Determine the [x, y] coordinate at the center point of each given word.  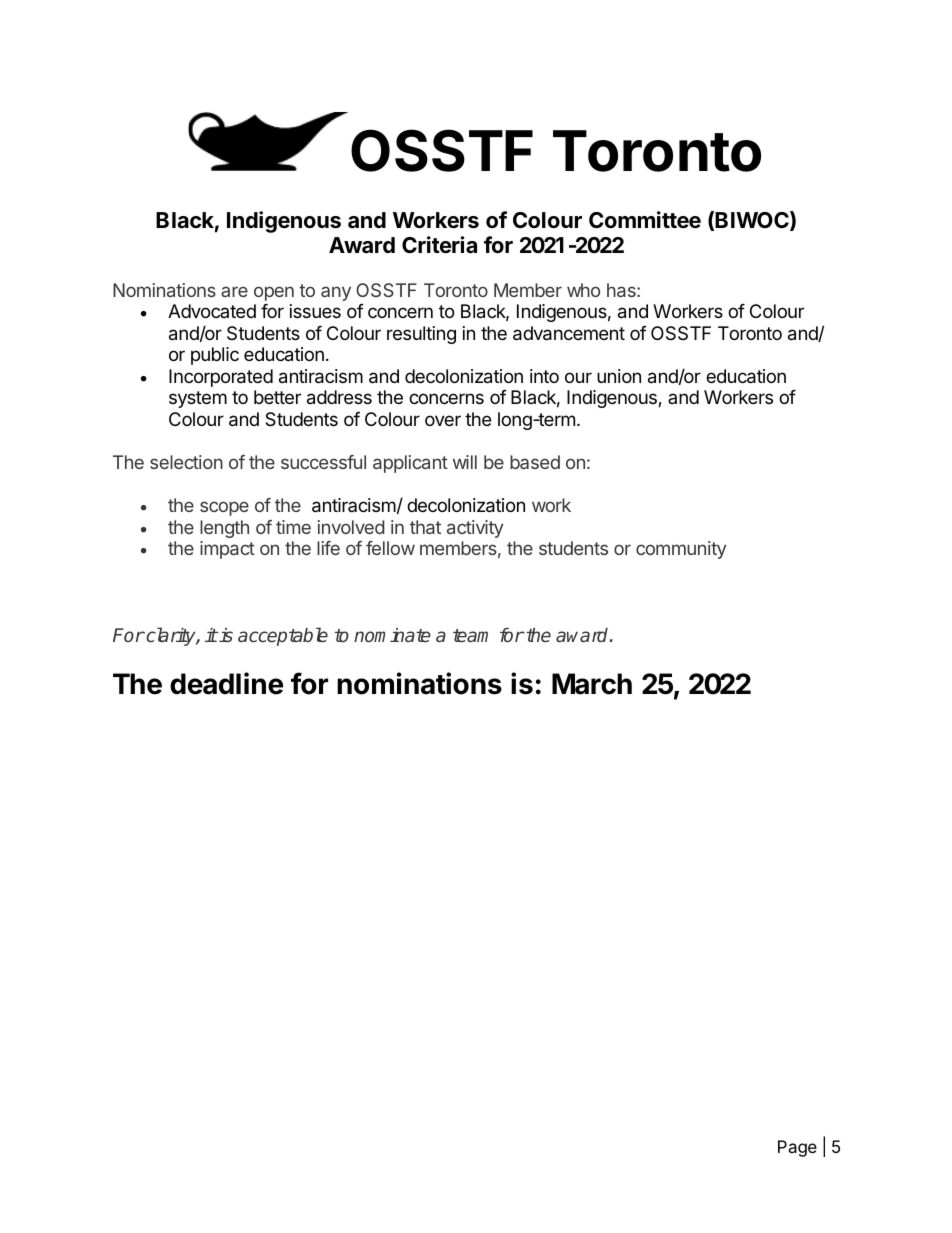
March [592, 684]
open [274, 293]
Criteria [439, 245]
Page [797, 1148]
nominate [392, 635]
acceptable [283, 636]
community [681, 550]
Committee [645, 220]
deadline [226, 683]
